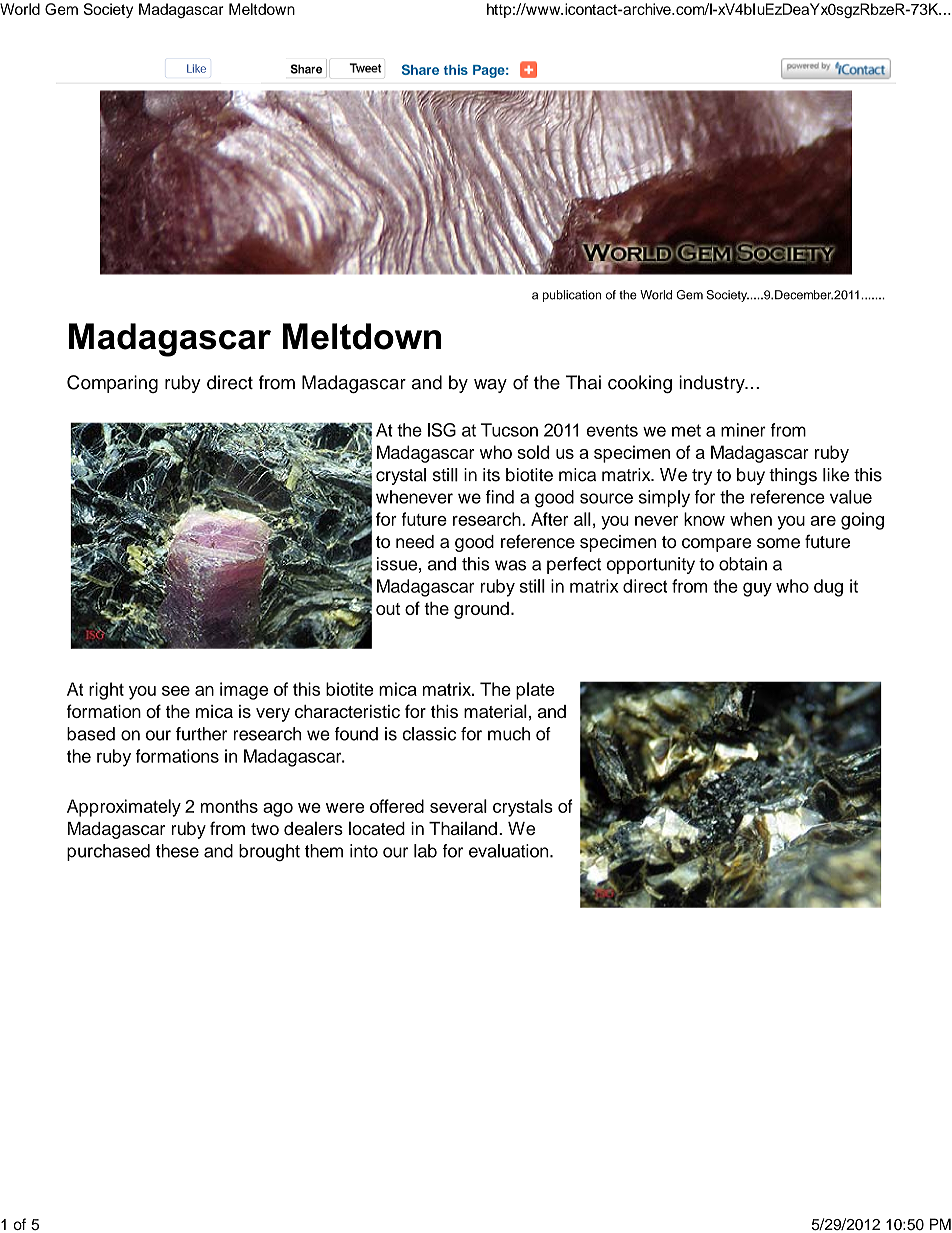 The width and height of the image is (952, 1233). Describe the element at coordinates (112, 384) in the image. I see `Comparing` at that location.
